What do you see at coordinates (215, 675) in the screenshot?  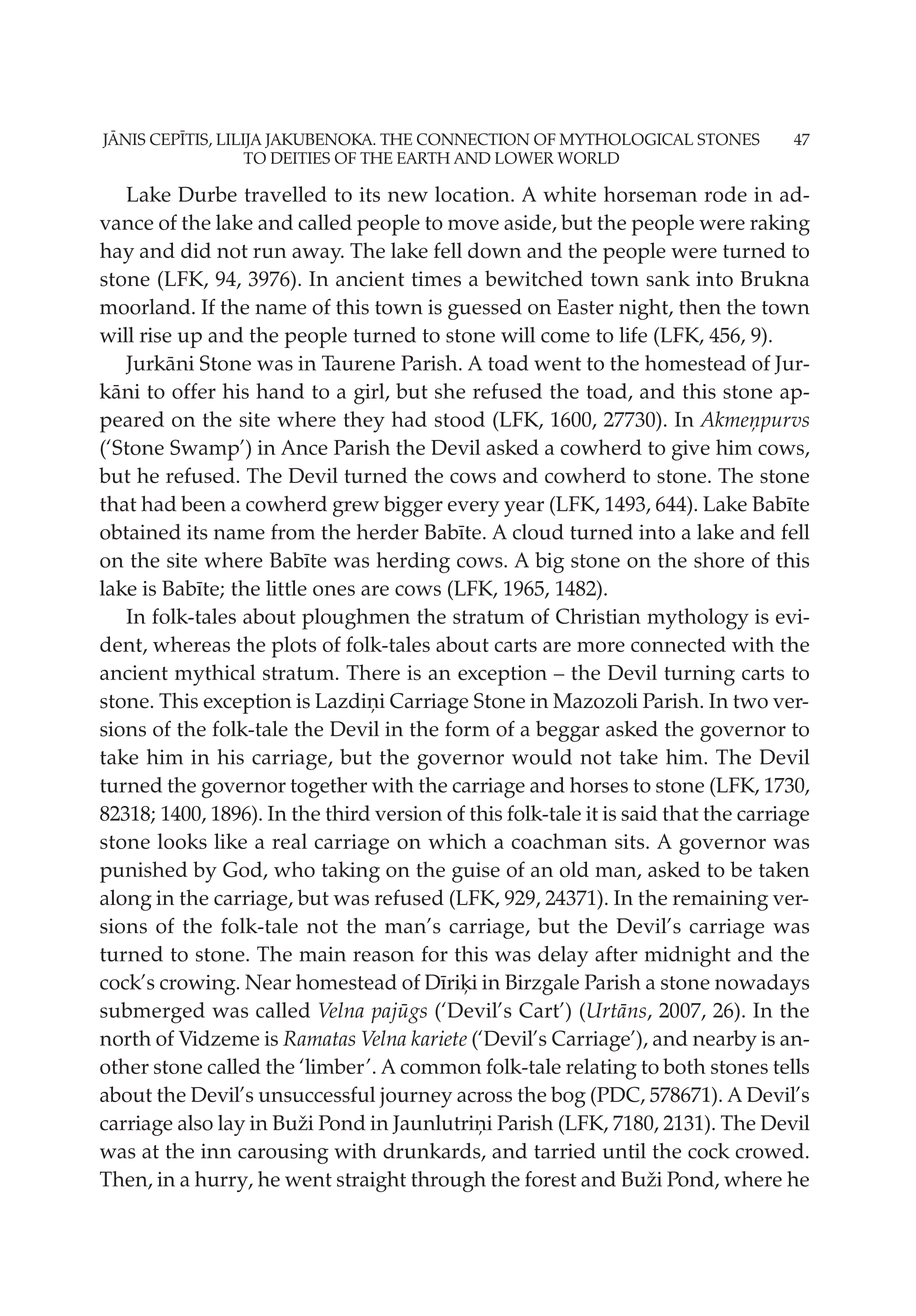 I see `mythical` at bounding box center [215, 675].
